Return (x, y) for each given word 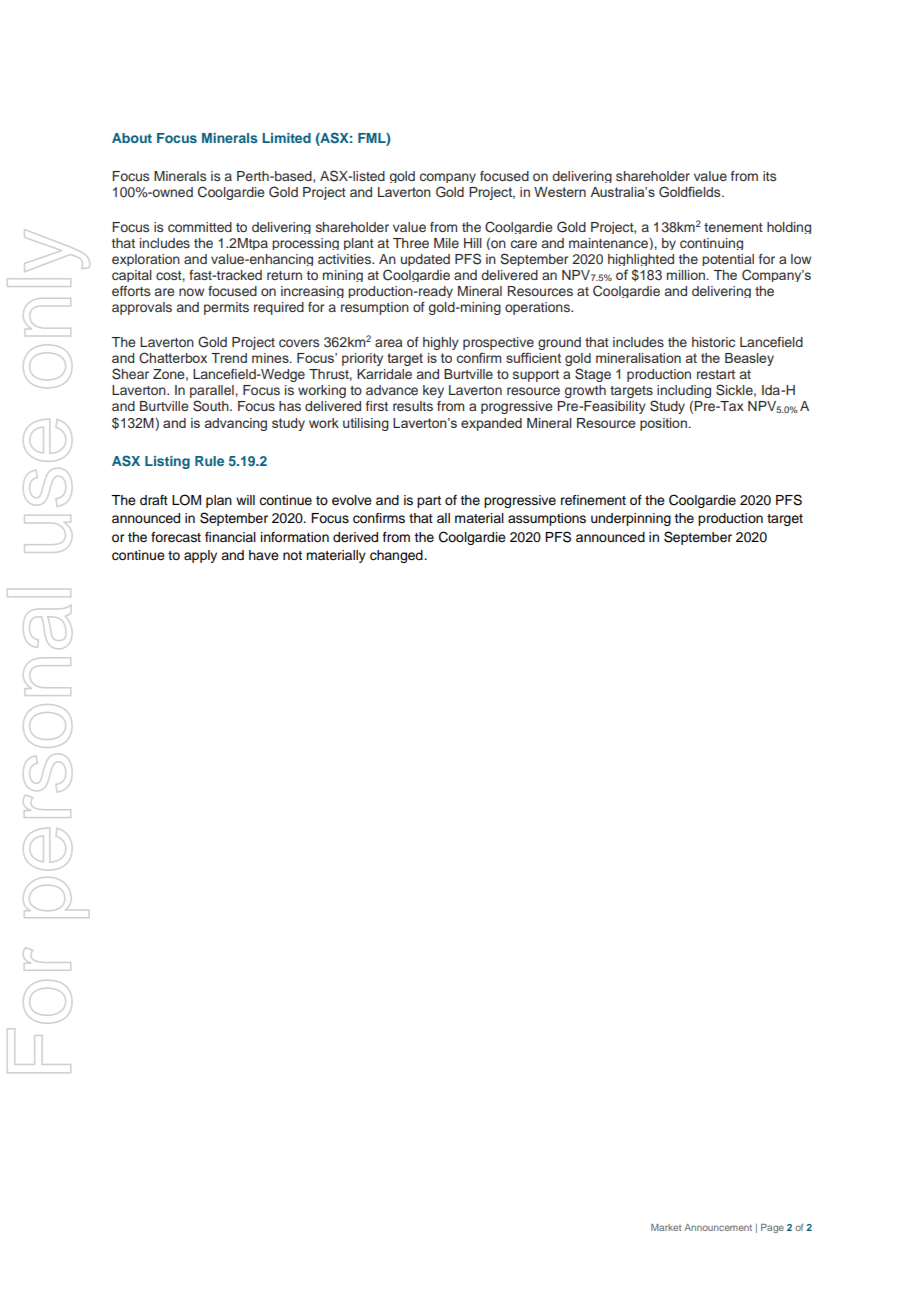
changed (397, 556)
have (264, 555)
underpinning (631, 519)
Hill (473, 243)
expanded (491, 424)
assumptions (547, 519)
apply (200, 556)
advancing (236, 424)
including (684, 391)
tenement (733, 227)
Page (772, 1228)
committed (200, 227)
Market (666, 1227)
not (292, 555)
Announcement (718, 1227)
